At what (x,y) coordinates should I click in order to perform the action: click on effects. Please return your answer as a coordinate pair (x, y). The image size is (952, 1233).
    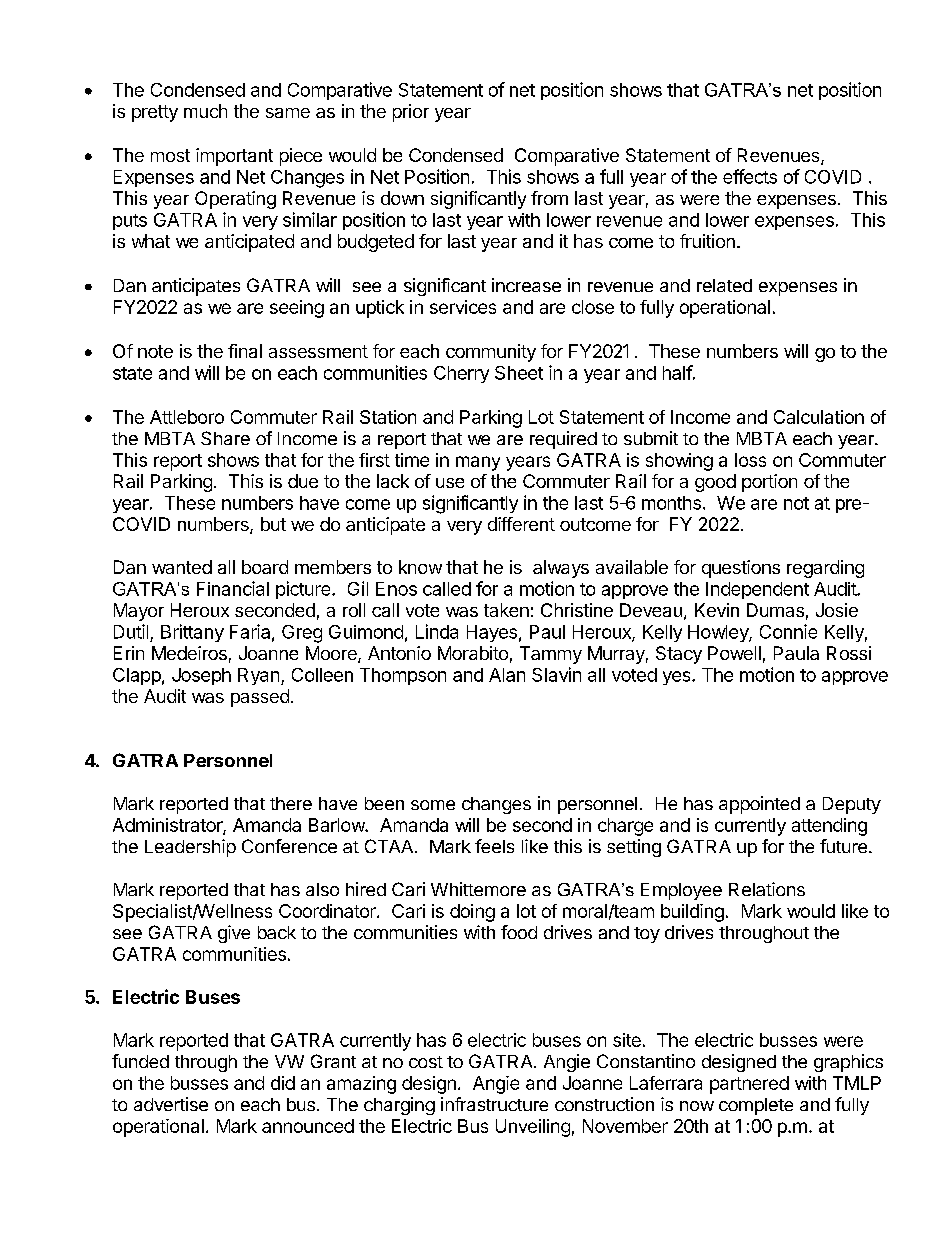
    Looking at the image, I should click on (750, 176).
